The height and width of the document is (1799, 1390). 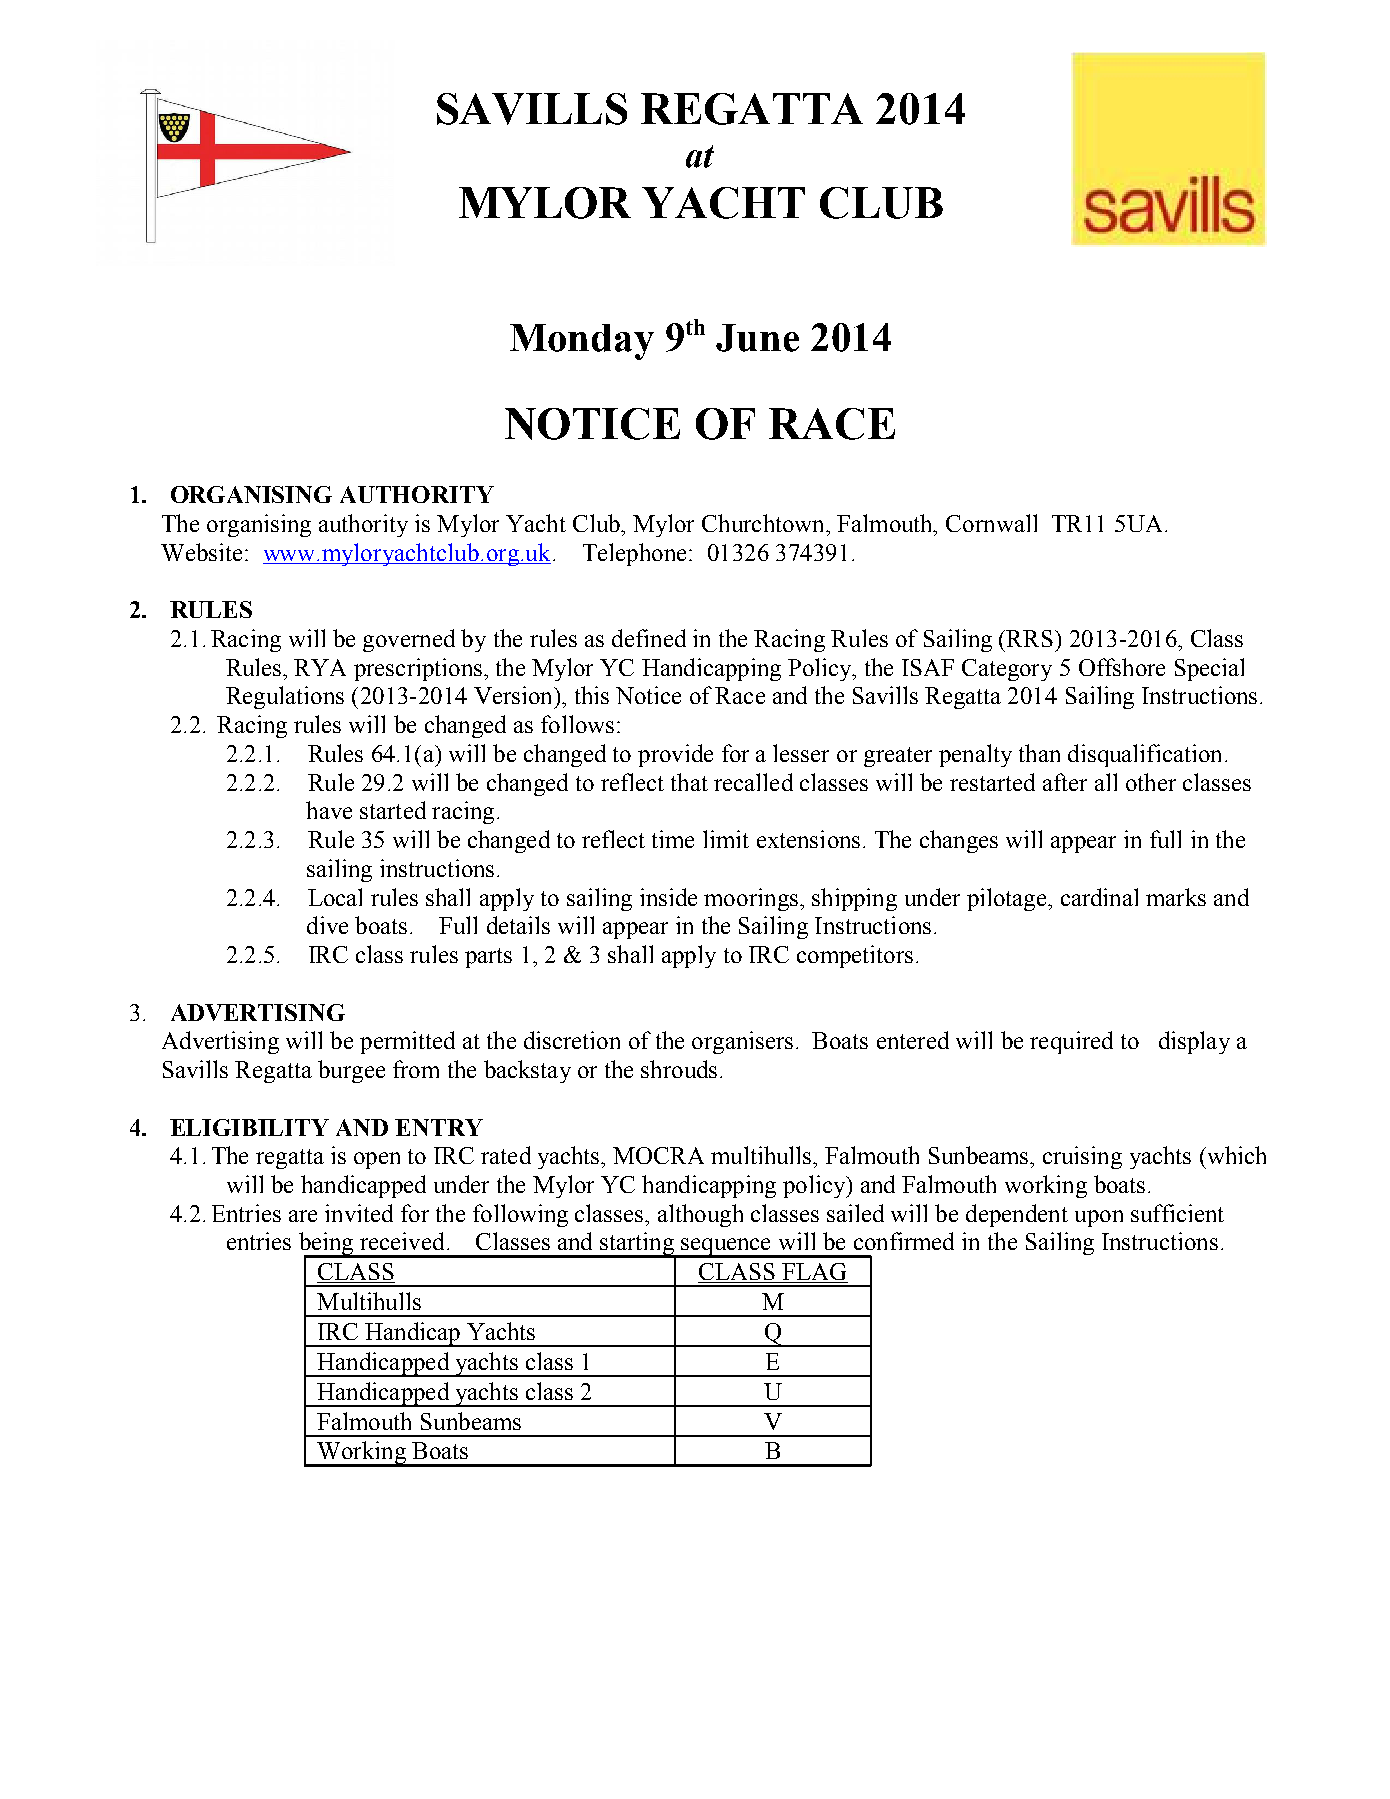 What do you see at coordinates (582, 342) in the document?
I see `Monday` at bounding box center [582, 342].
